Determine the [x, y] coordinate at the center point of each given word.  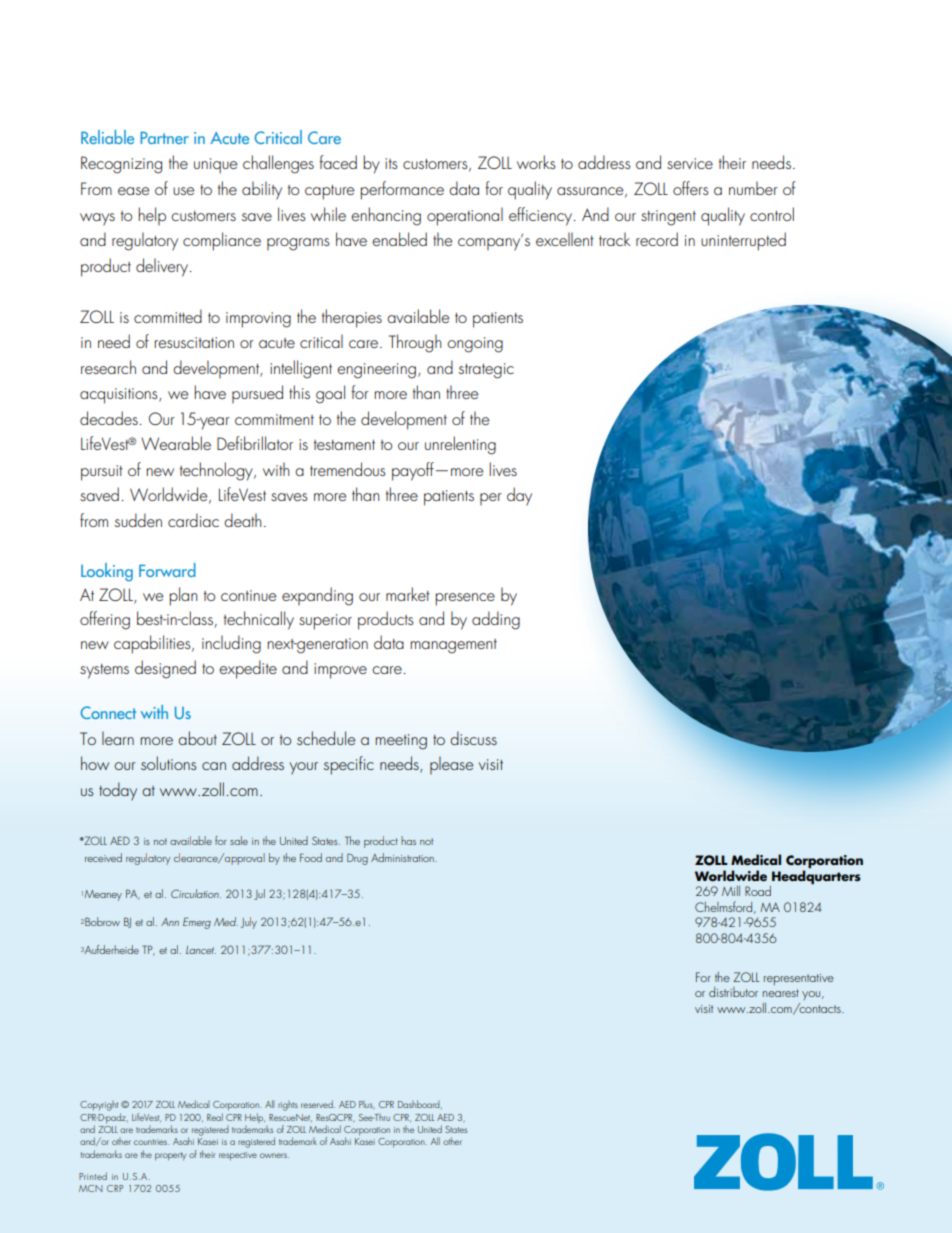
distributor [733, 992]
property [170, 1156]
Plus [367, 1105]
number [753, 188]
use [183, 191]
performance [402, 190]
